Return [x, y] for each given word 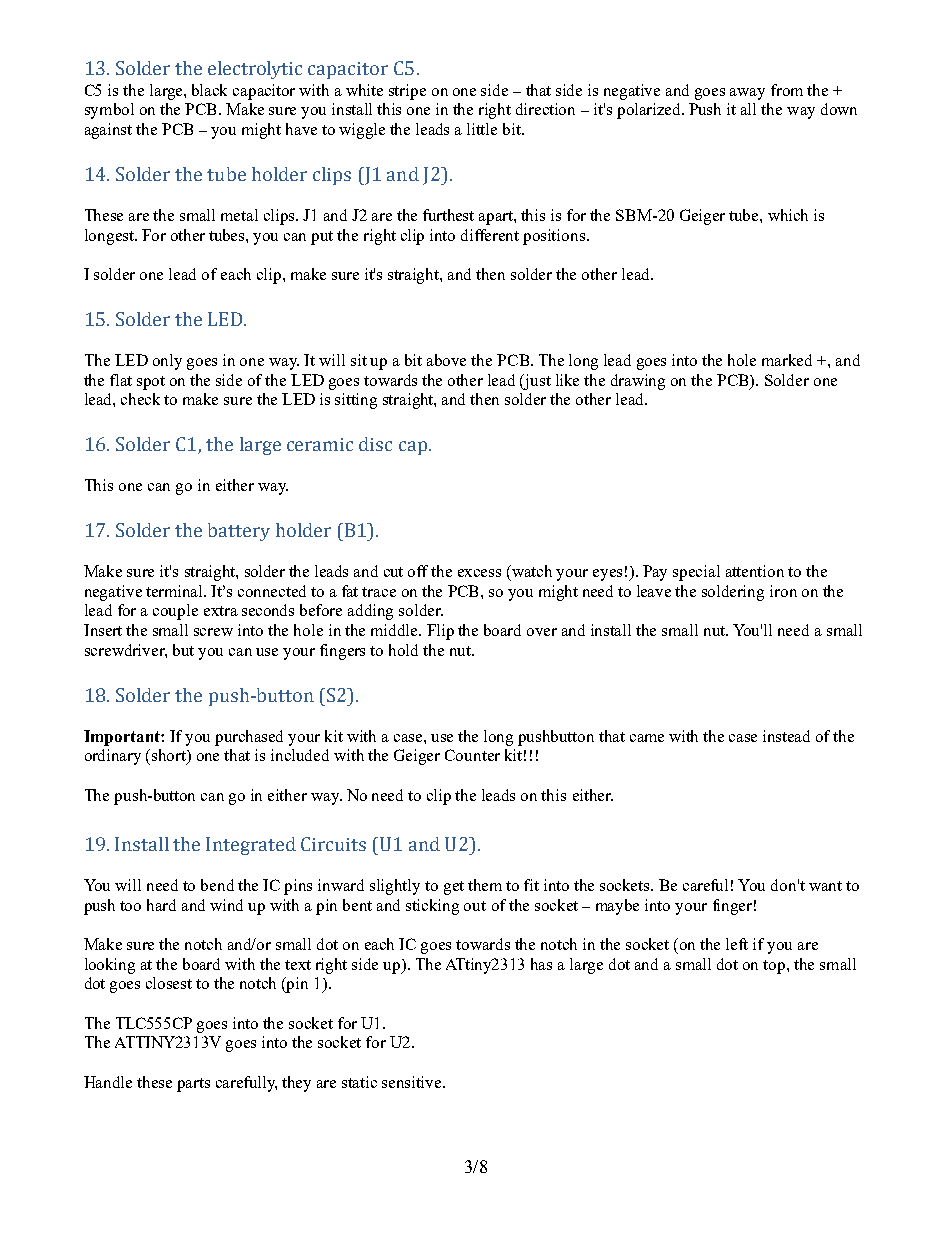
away [747, 94]
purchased [249, 738]
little [482, 129]
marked [787, 360]
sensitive [413, 1082]
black [209, 90]
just [536, 382]
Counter [472, 755]
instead [786, 736]
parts [193, 1085]
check [140, 399]
